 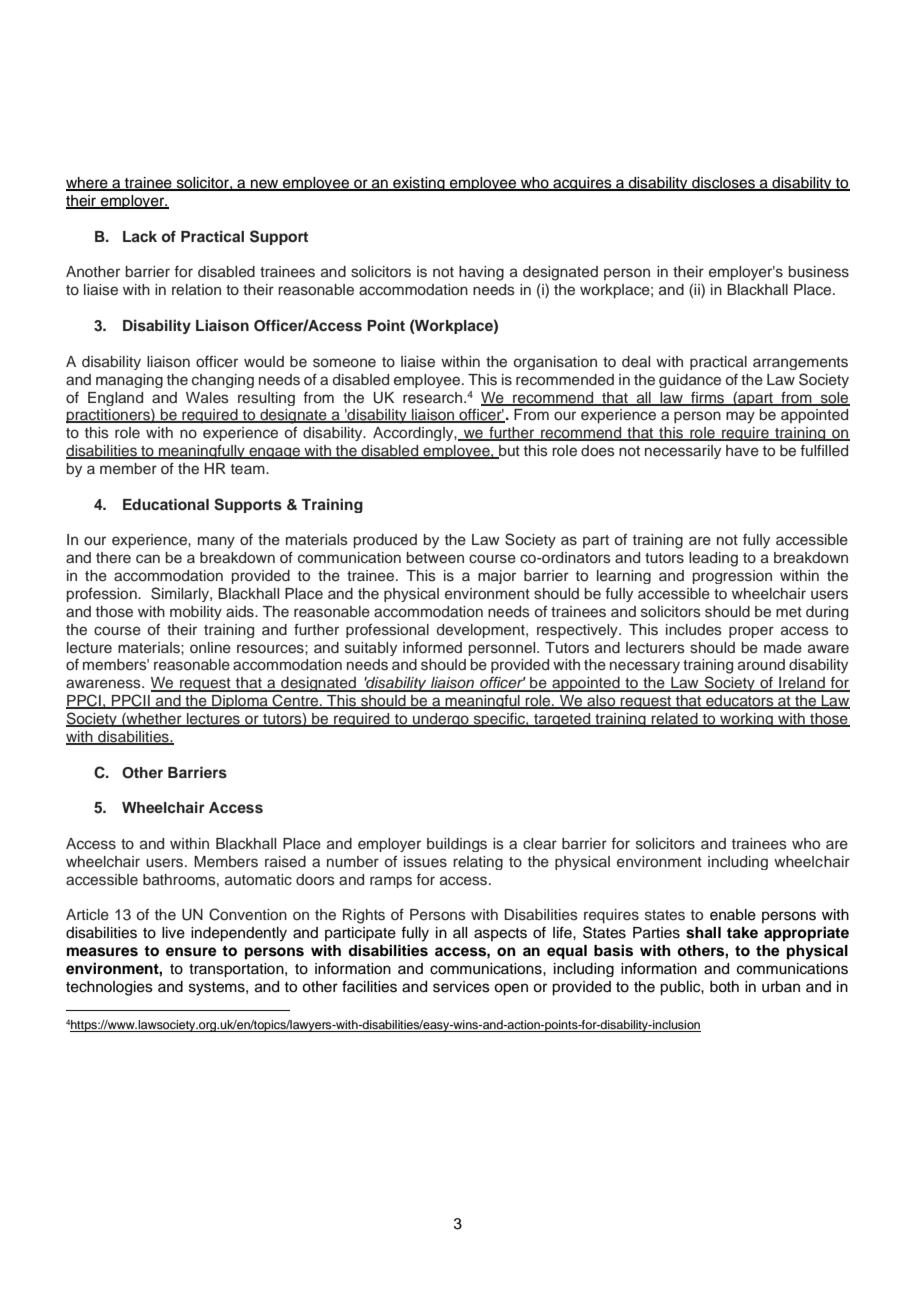 What do you see at coordinates (742, 451) in the image?
I see `have` at bounding box center [742, 451].
